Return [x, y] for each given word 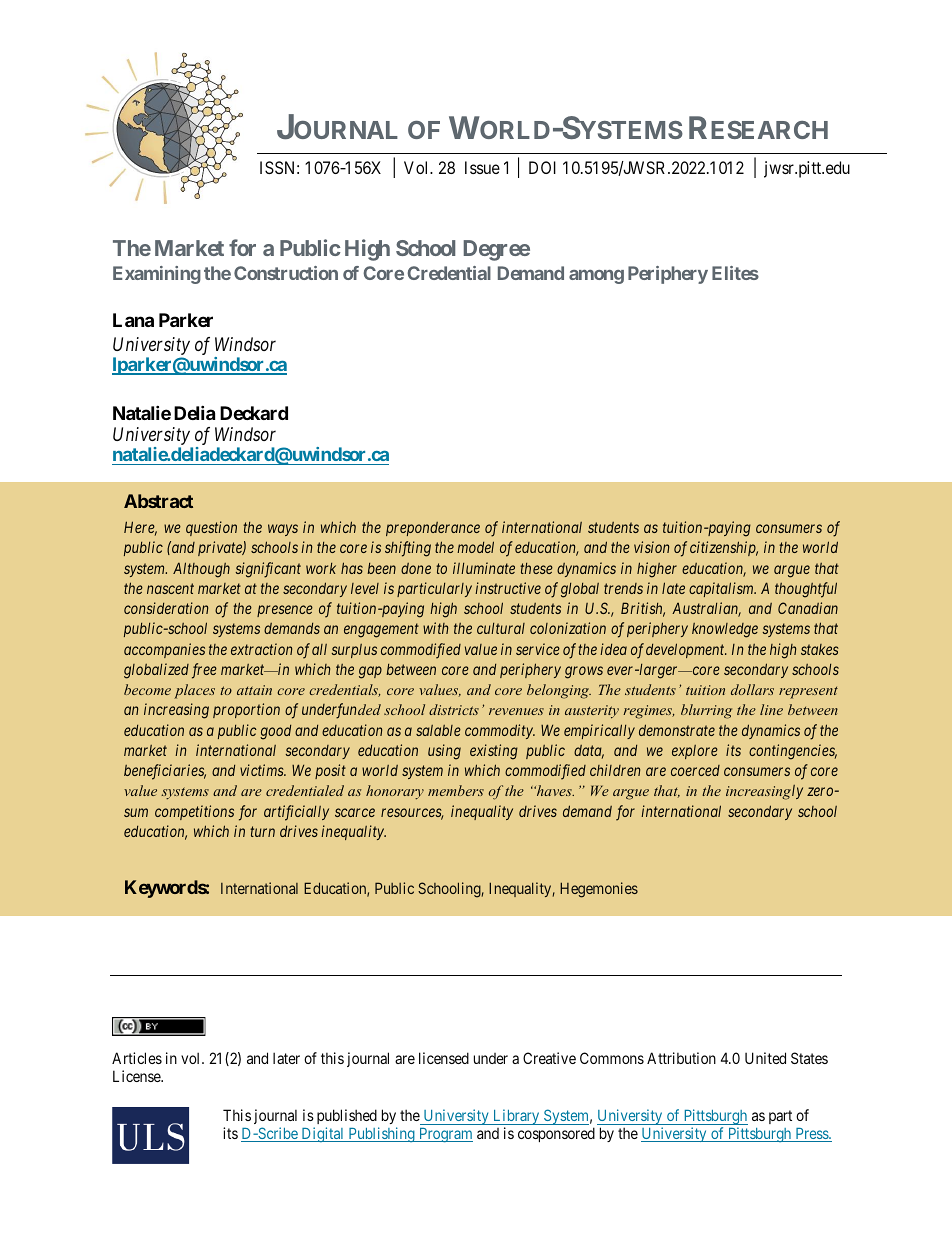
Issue [482, 167]
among [596, 277]
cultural [501, 628]
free [204, 671]
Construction [286, 273]
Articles [137, 1058]
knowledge [725, 630]
